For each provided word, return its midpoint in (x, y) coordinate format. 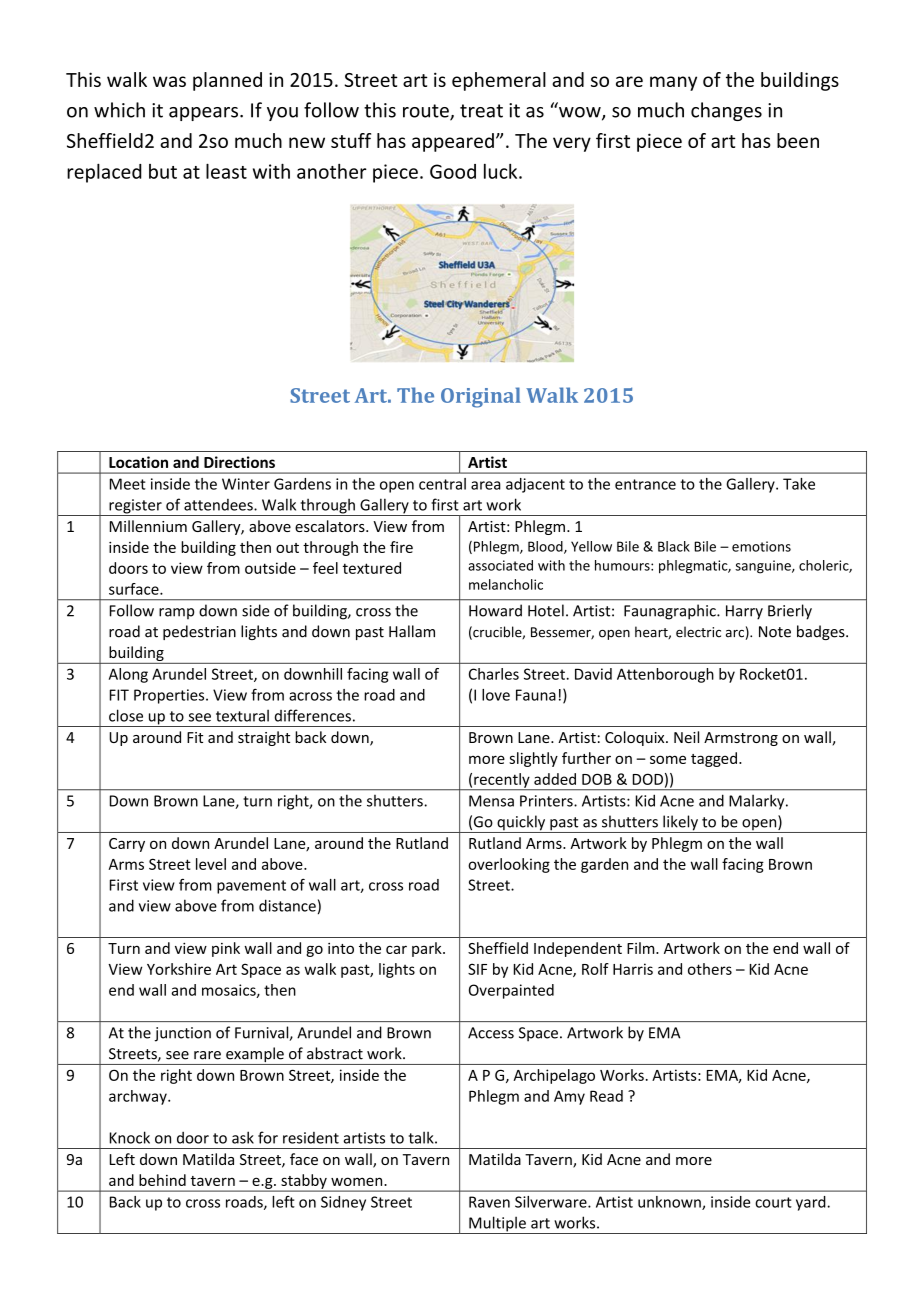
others (710, 969)
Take (799, 484)
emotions (761, 546)
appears (205, 114)
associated (500, 565)
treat (481, 111)
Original (481, 397)
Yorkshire (179, 969)
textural (242, 715)
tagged (714, 759)
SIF (477, 969)
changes (726, 111)
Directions (239, 462)
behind (162, 1180)
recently (502, 781)
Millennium (148, 526)
